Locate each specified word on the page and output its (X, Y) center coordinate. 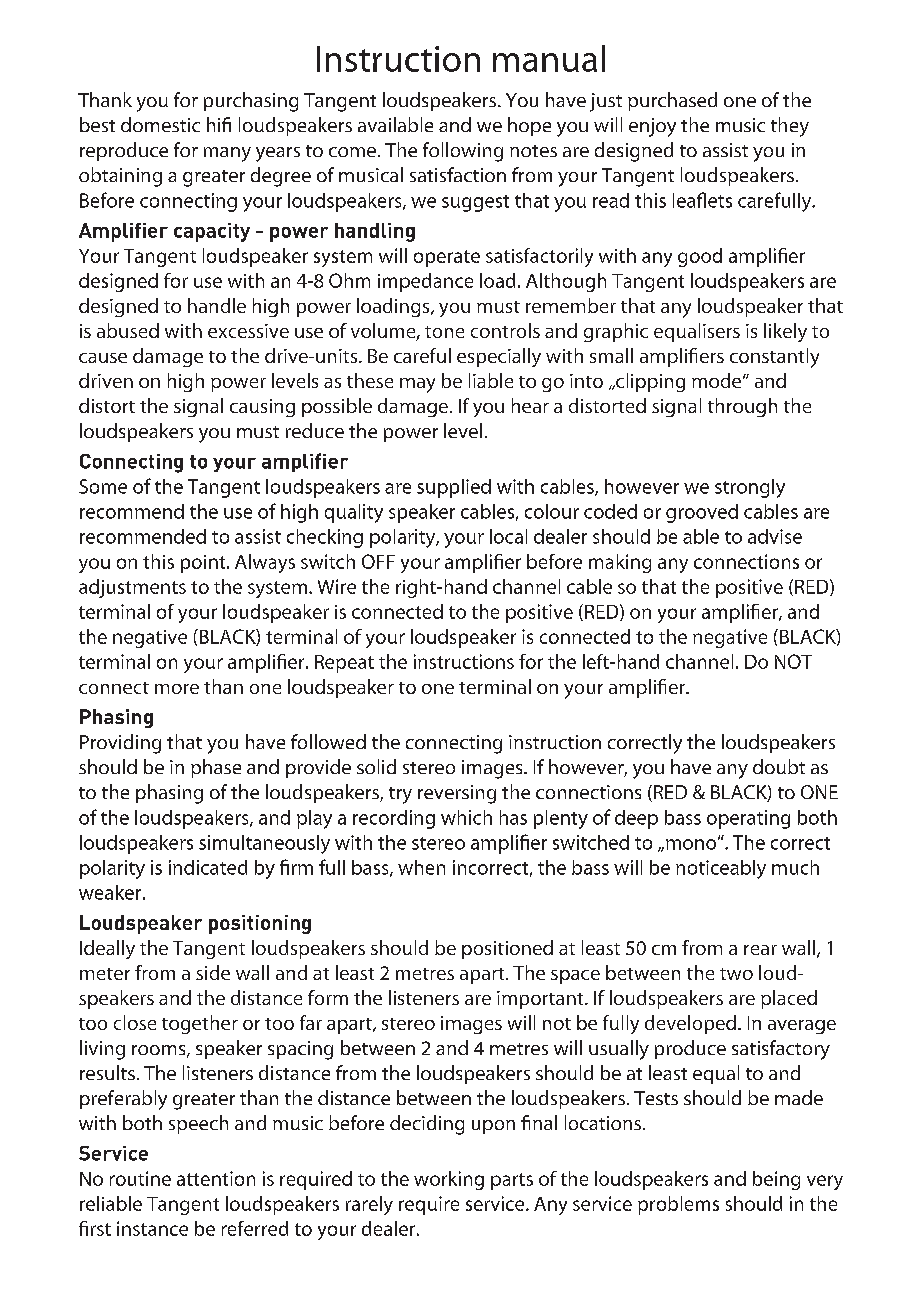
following (463, 152)
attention (216, 1178)
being (776, 1180)
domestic (160, 124)
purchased (672, 101)
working (449, 1180)
